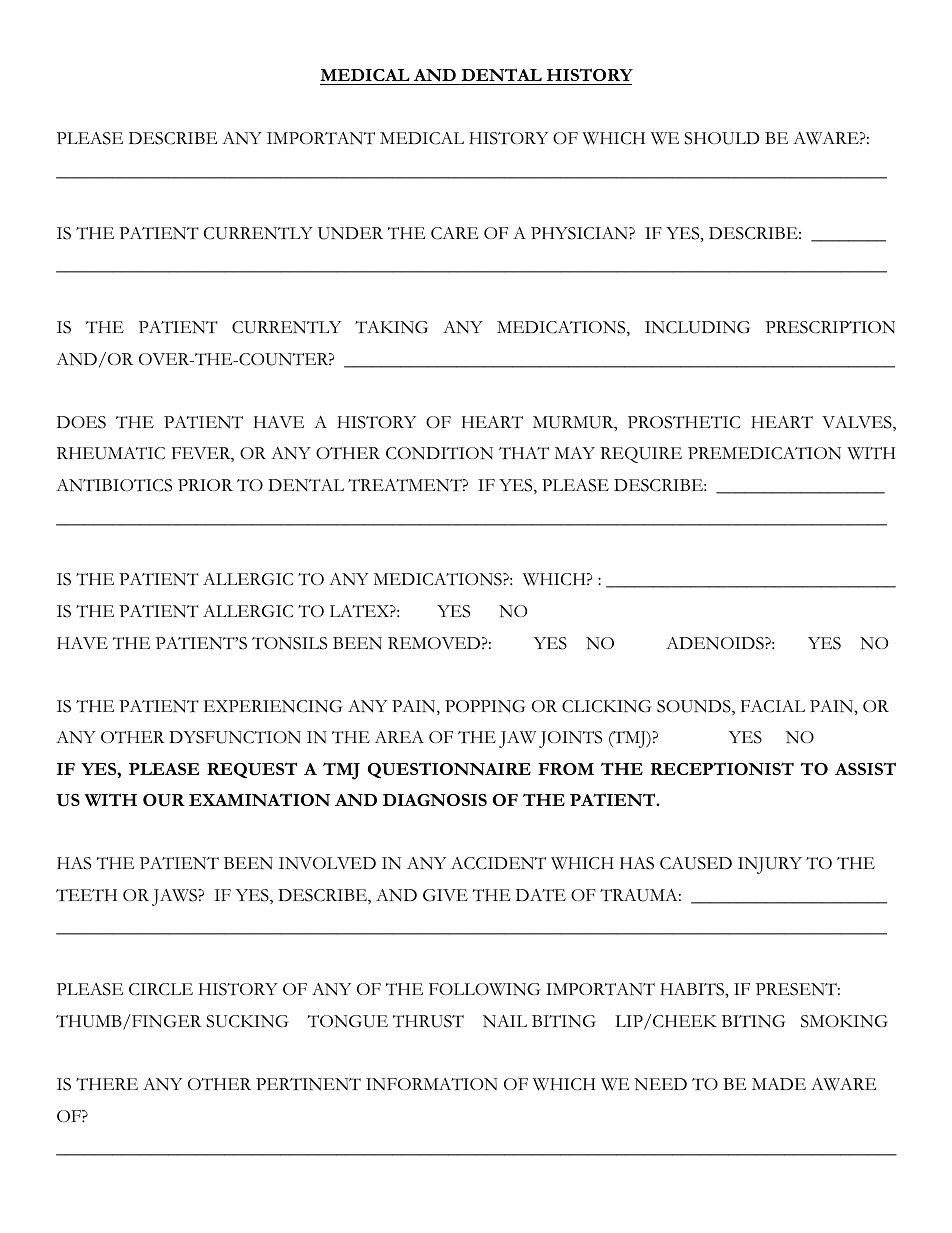  I want to click on UNDER, so click(350, 233).
